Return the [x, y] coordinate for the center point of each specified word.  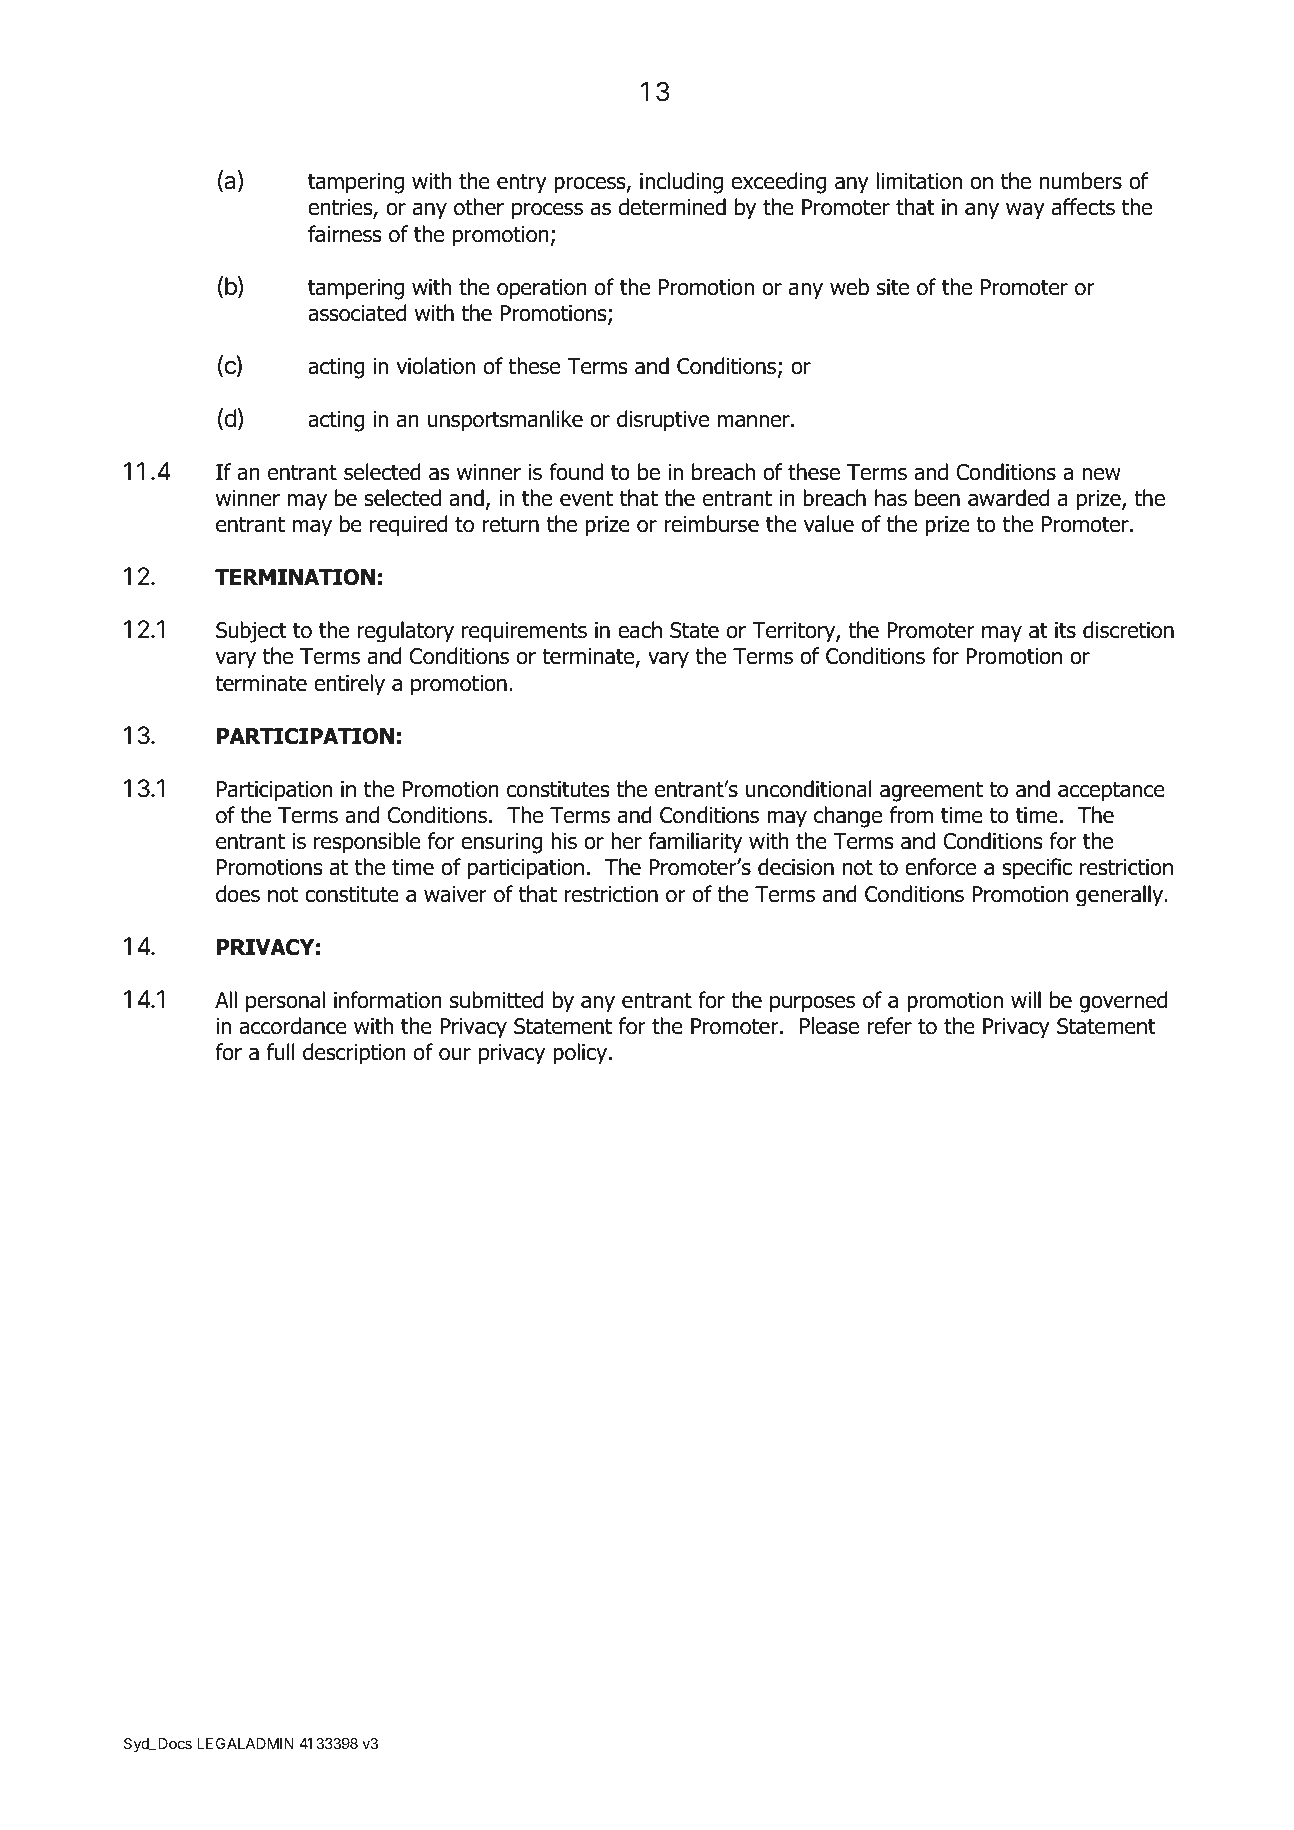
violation [435, 366]
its [1065, 630]
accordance [293, 1026]
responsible [367, 843]
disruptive [663, 421]
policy [581, 1054]
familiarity [695, 843]
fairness [345, 234]
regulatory [406, 632]
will [1026, 999]
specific [1037, 869]
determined [672, 207]
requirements [524, 632]
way [1025, 211]
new [1101, 474]
